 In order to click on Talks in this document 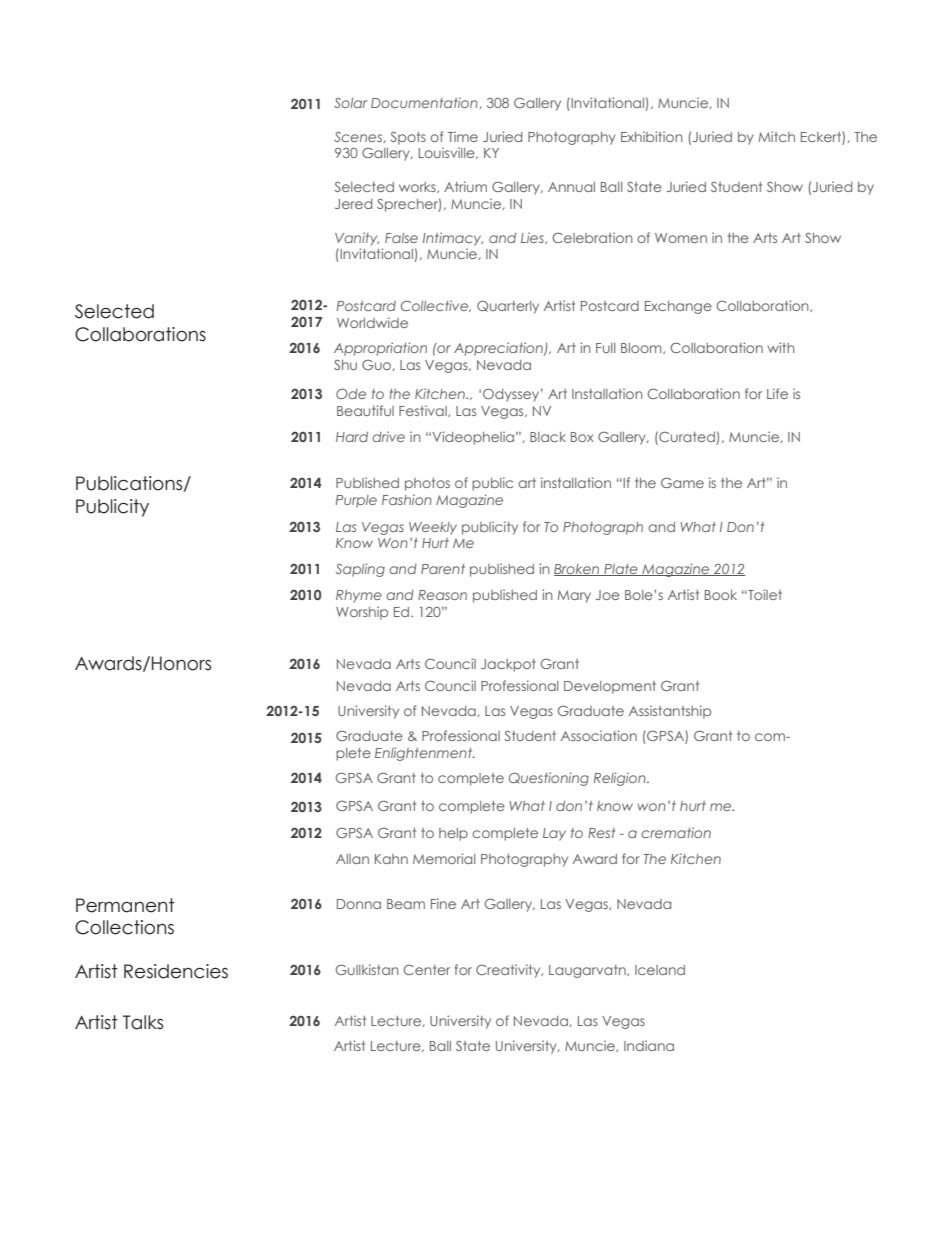, I will do `click(143, 1022)`.
